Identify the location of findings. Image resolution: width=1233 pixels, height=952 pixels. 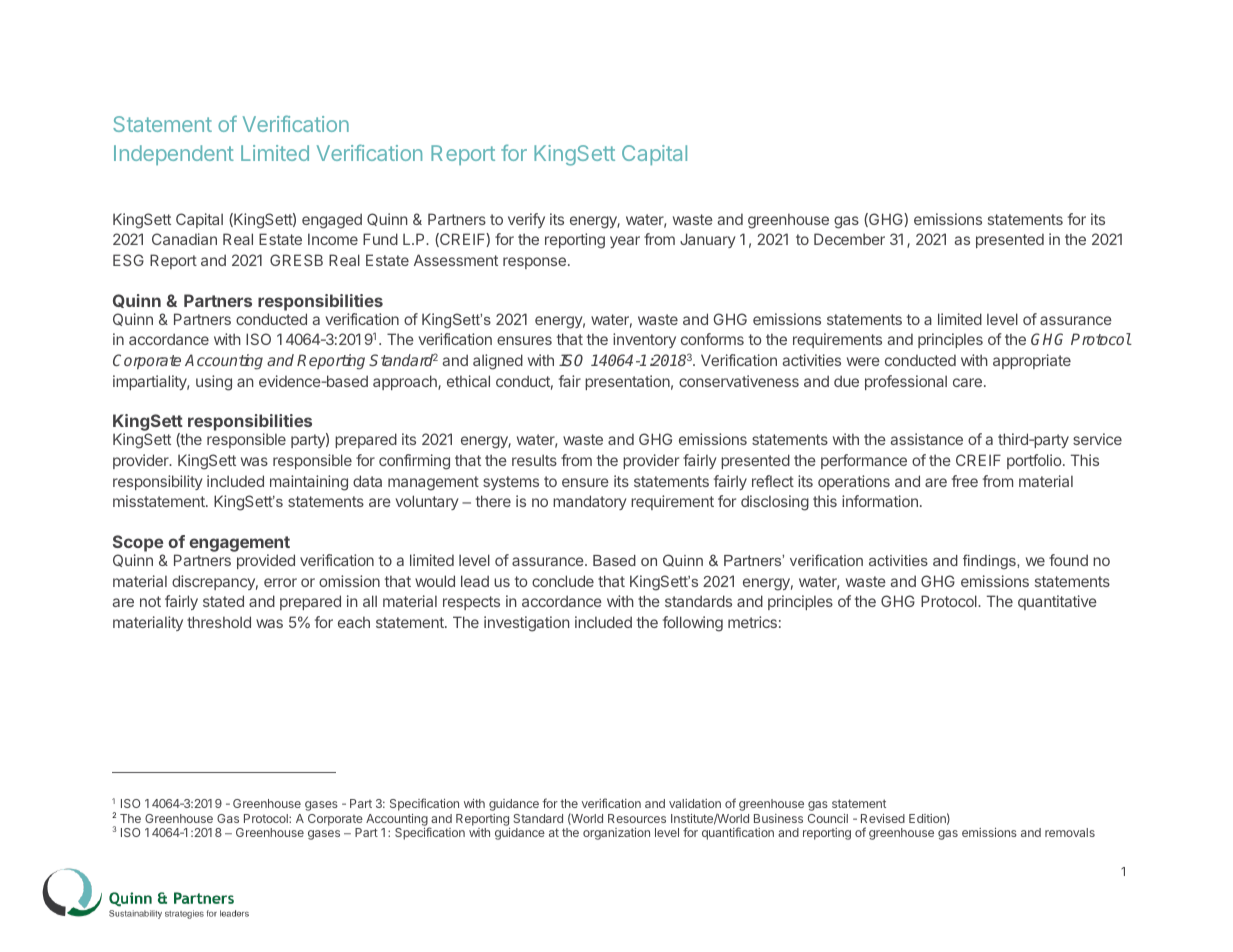
(990, 561).
